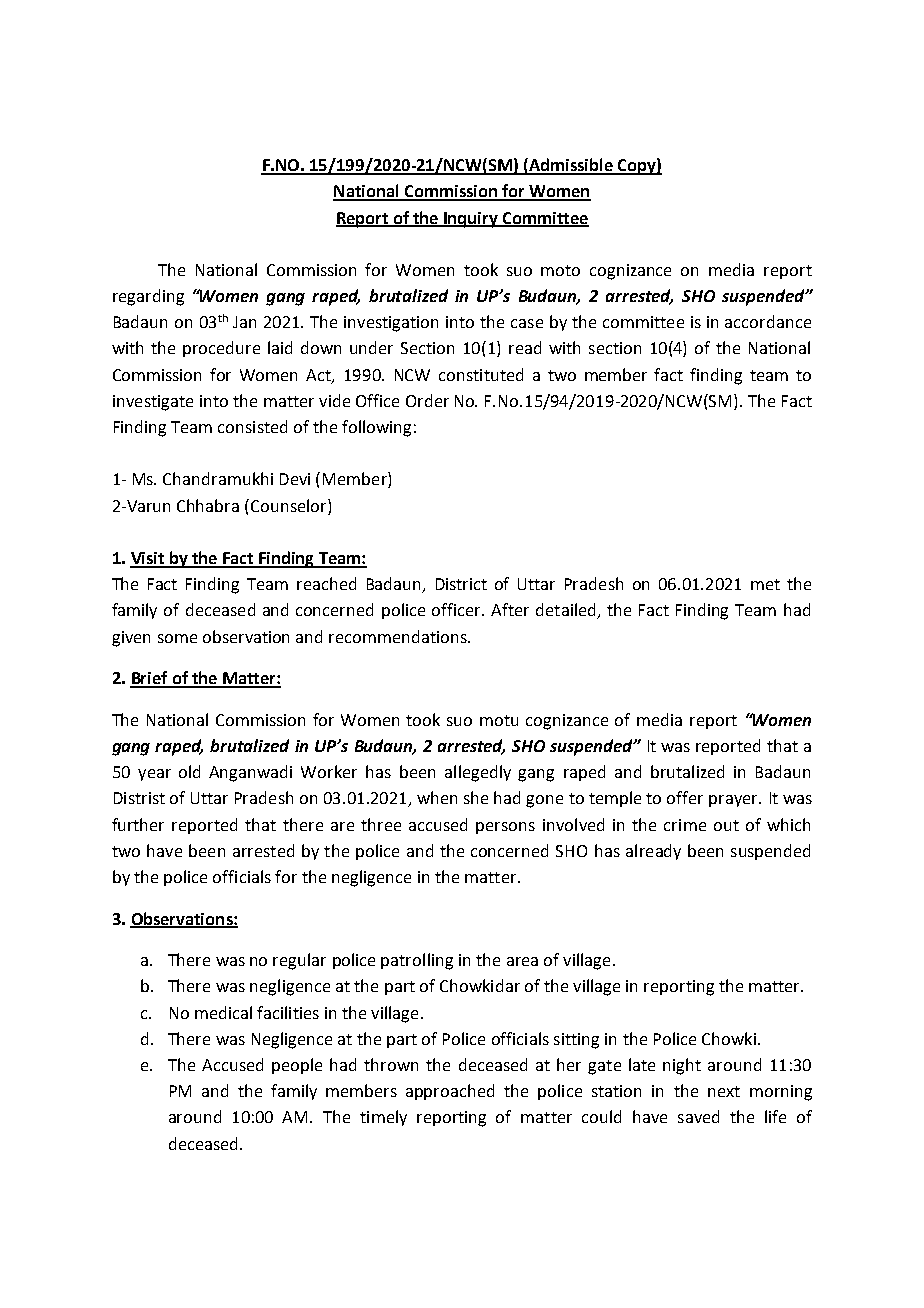 Image resolution: width=924 pixels, height=1308 pixels. I want to click on offer, so click(685, 797).
